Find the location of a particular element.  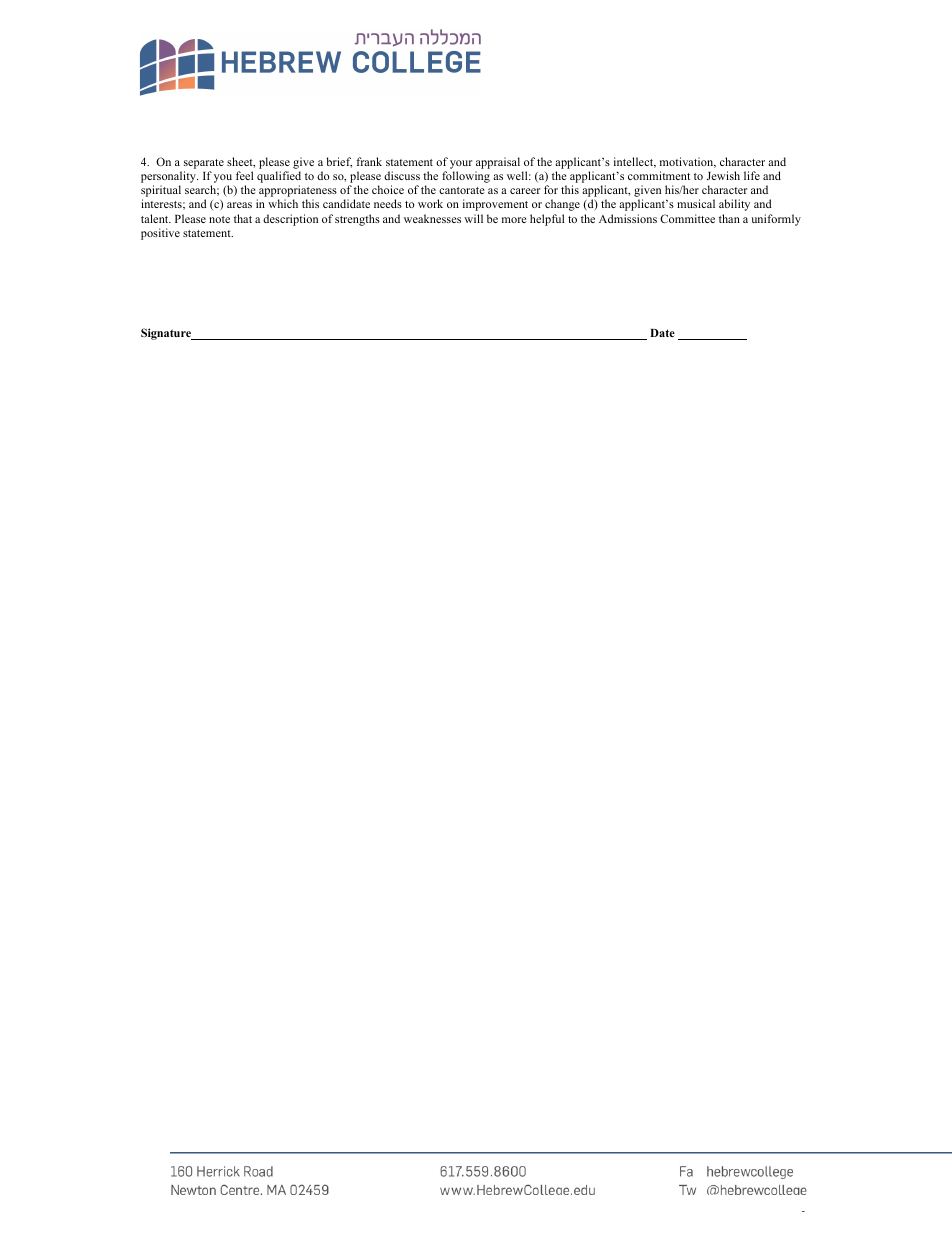

Jewish is located at coordinates (723, 175).
